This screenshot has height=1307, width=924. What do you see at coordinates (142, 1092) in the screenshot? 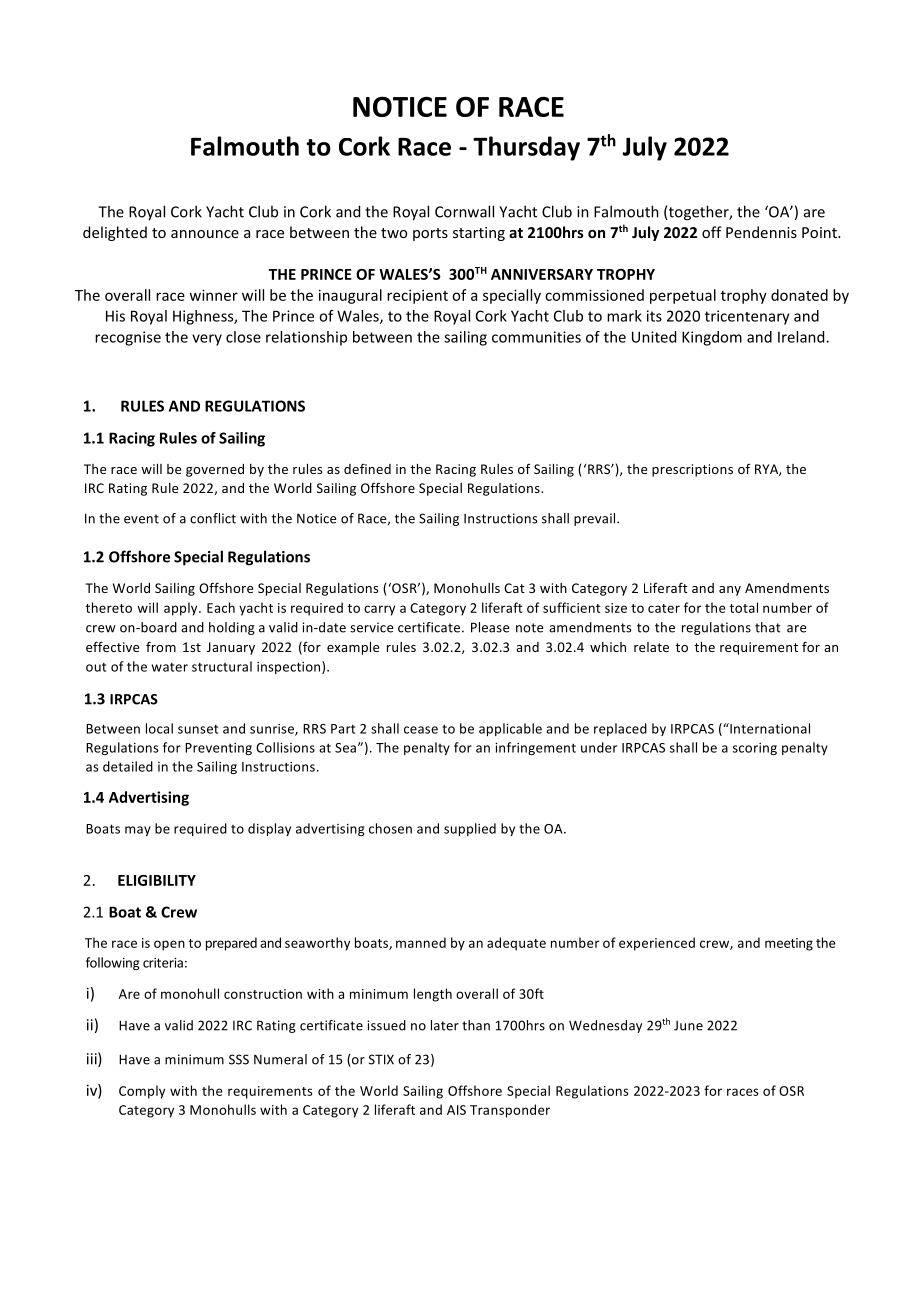
I see `Comply` at bounding box center [142, 1092].
